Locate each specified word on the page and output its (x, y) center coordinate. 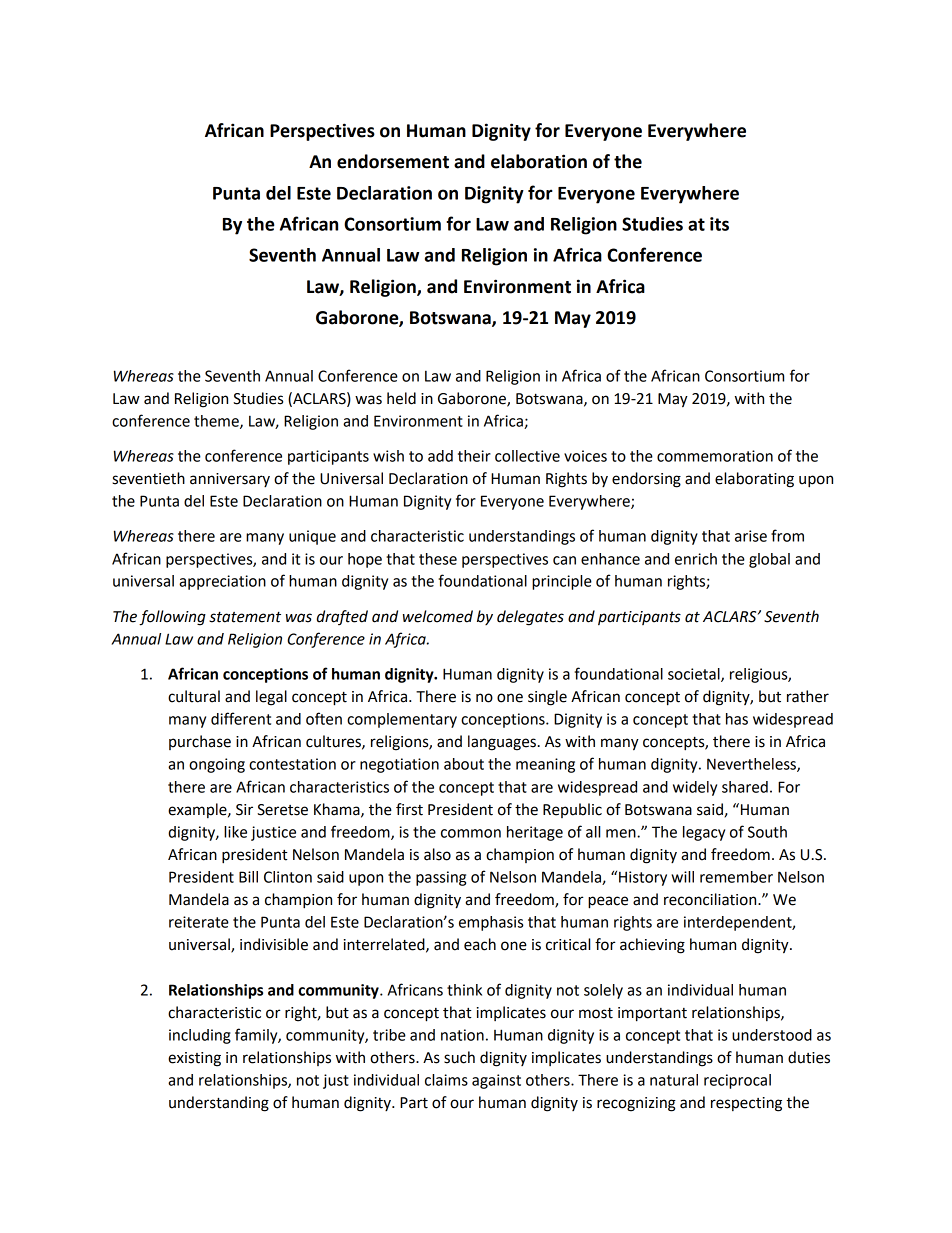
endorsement (393, 161)
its (719, 224)
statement (245, 617)
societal (695, 675)
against (496, 1081)
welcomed (438, 616)
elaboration (539, 161)
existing (194, 1059)
